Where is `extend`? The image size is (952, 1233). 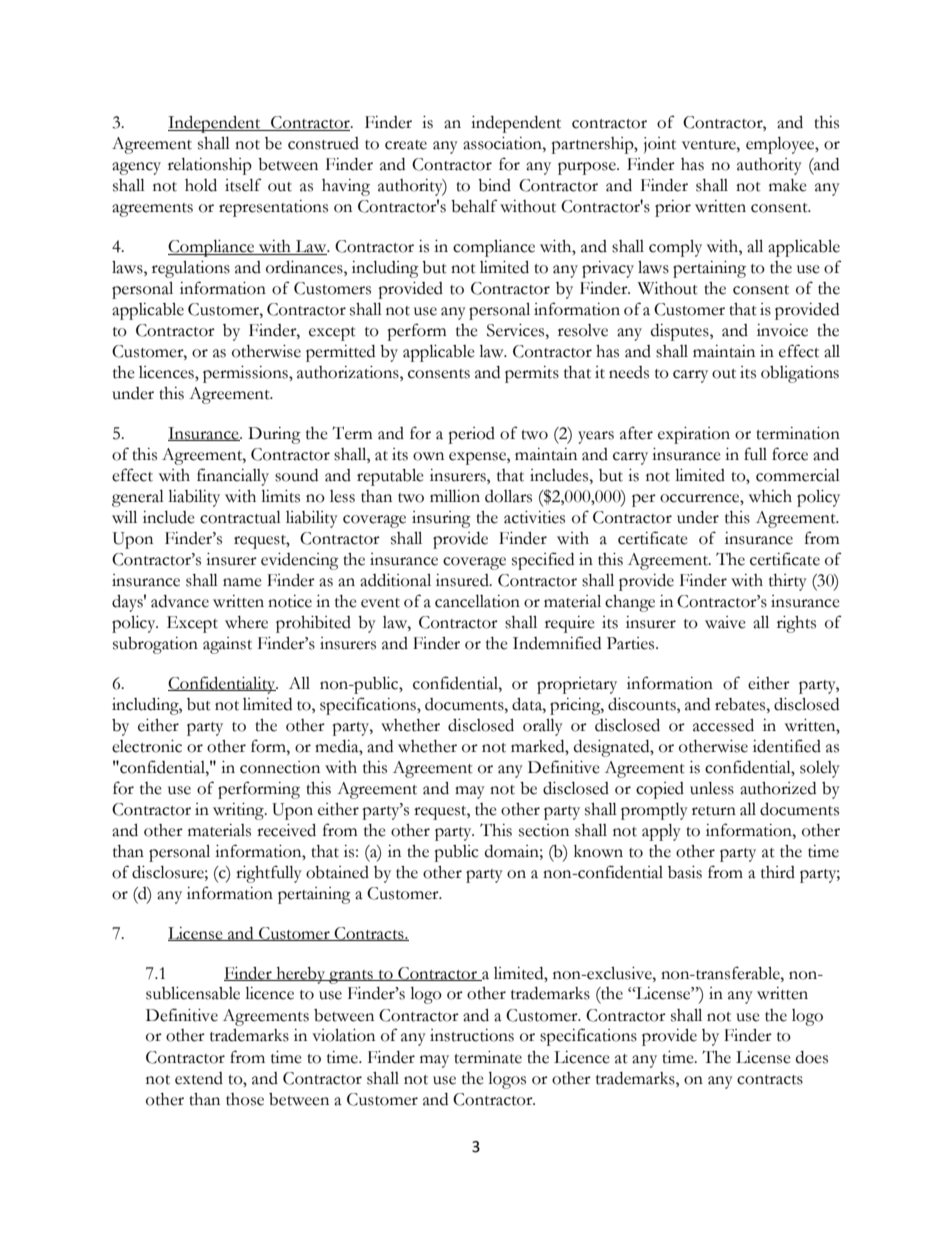 extend is located at coordinates (199, 1078).
